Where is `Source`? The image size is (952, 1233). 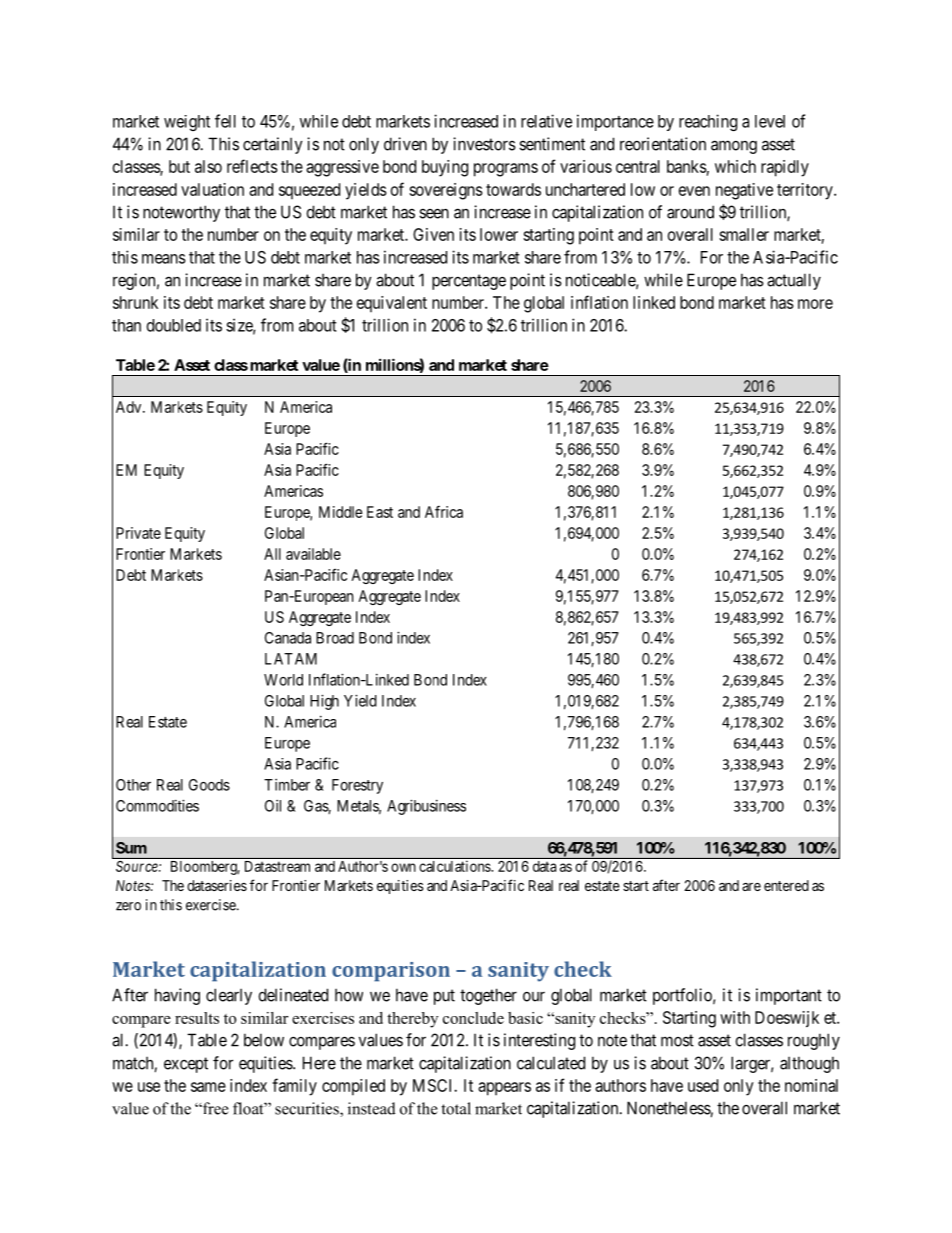
Source is located at coordinates (138, 866).
